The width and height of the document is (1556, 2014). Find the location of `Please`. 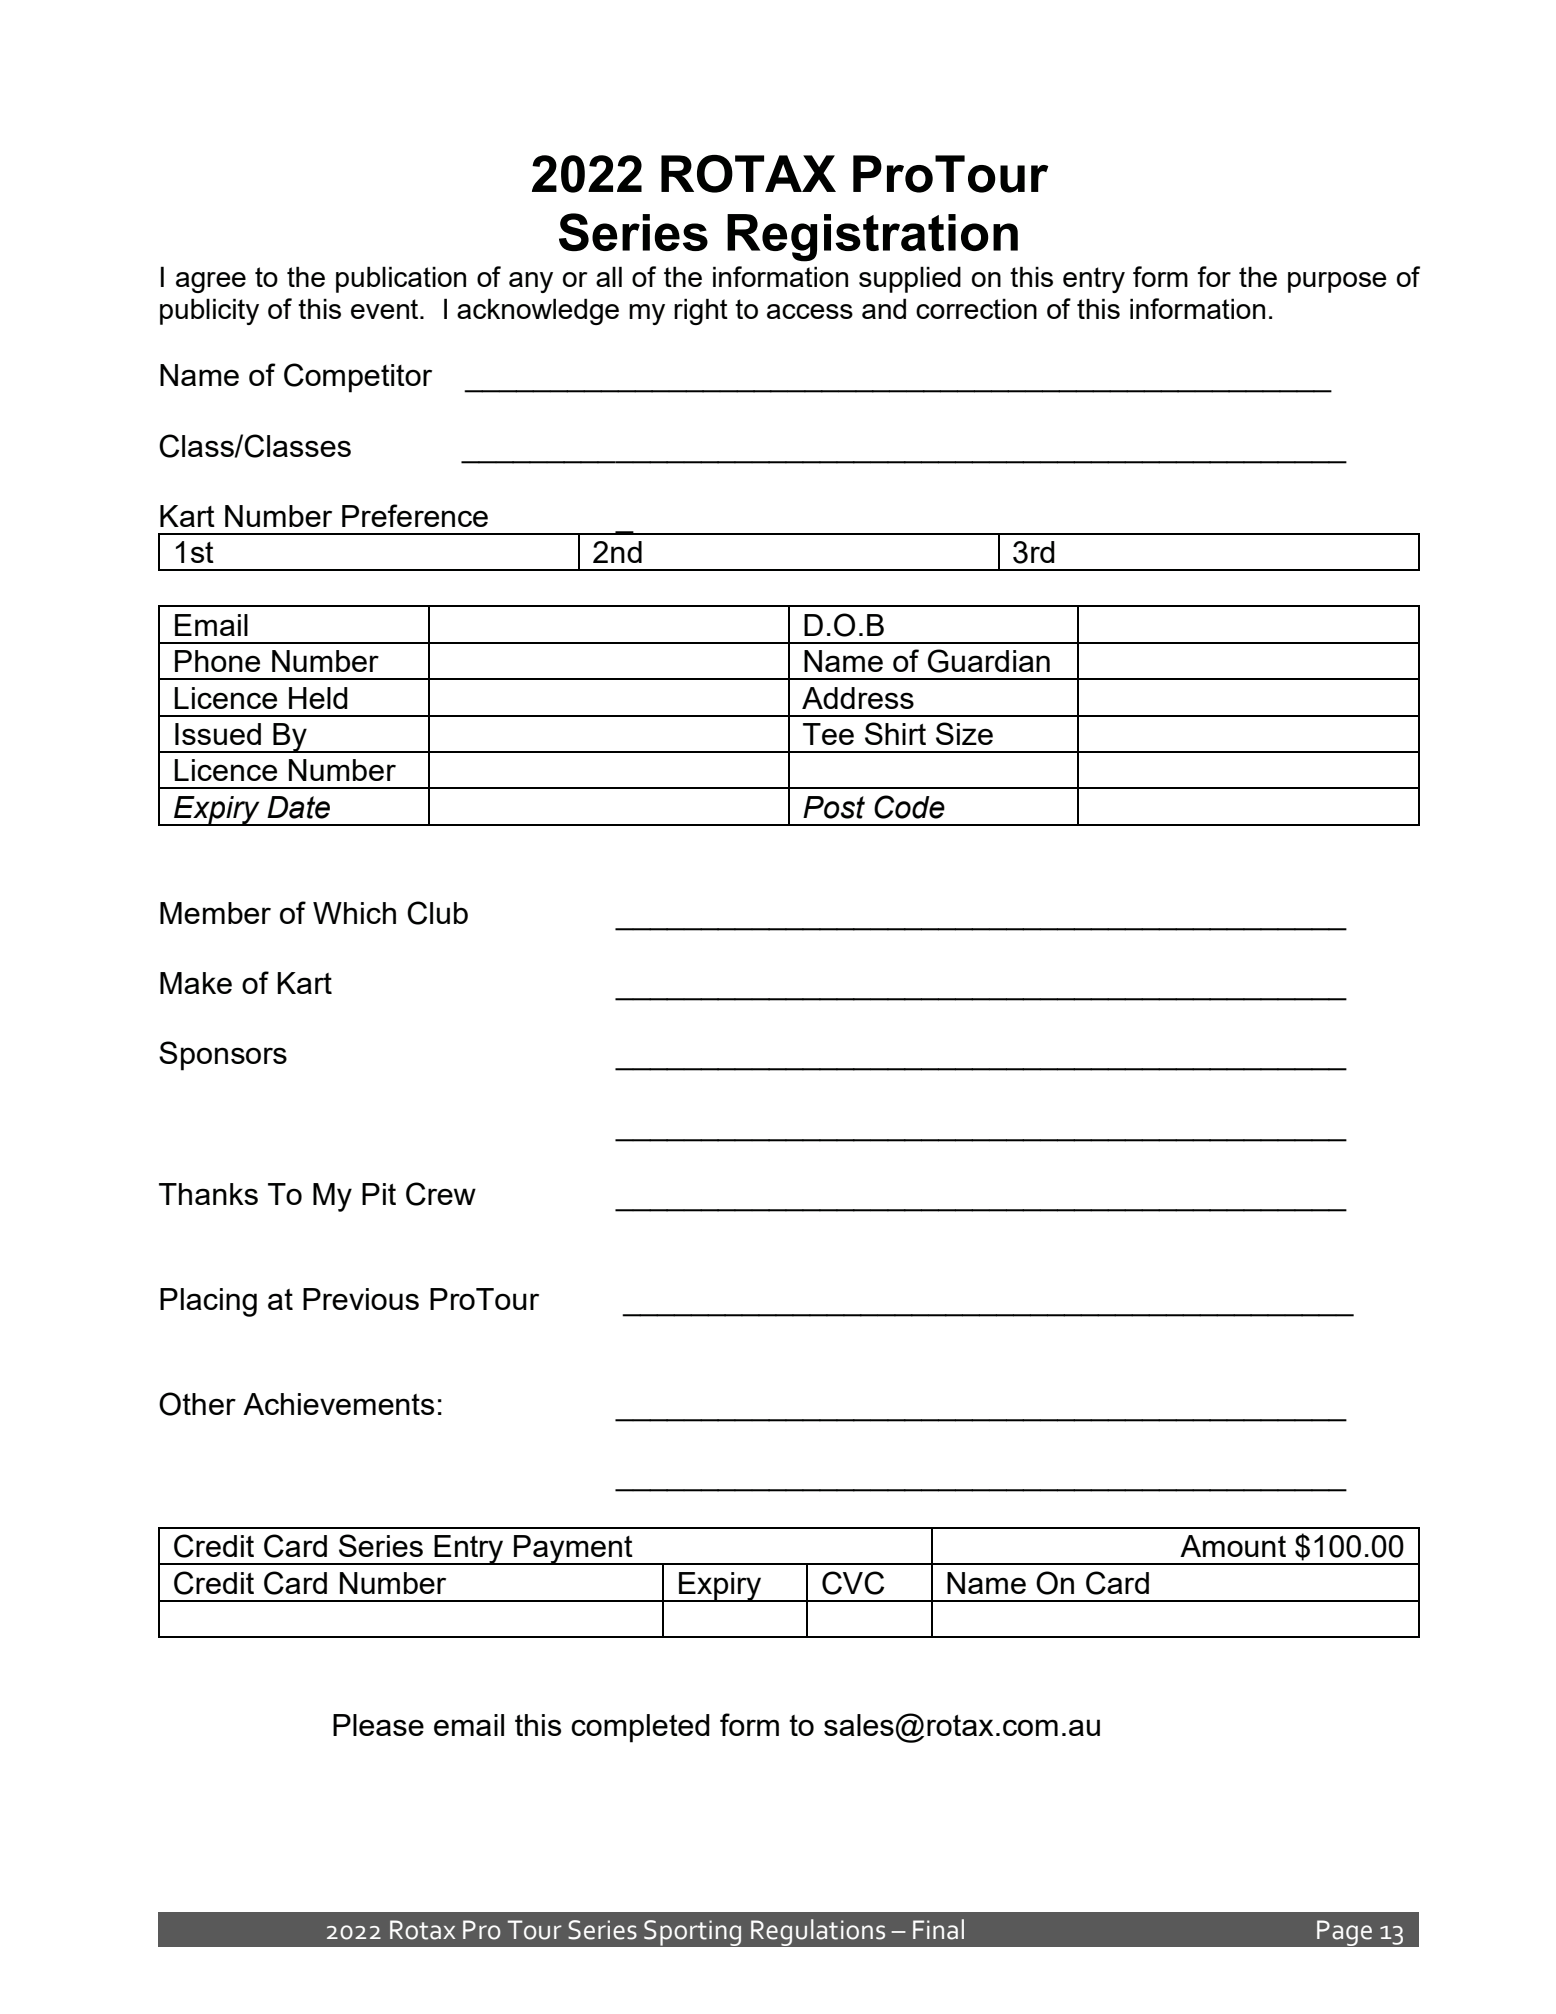

Please is located at coordinates (378, 1725).
